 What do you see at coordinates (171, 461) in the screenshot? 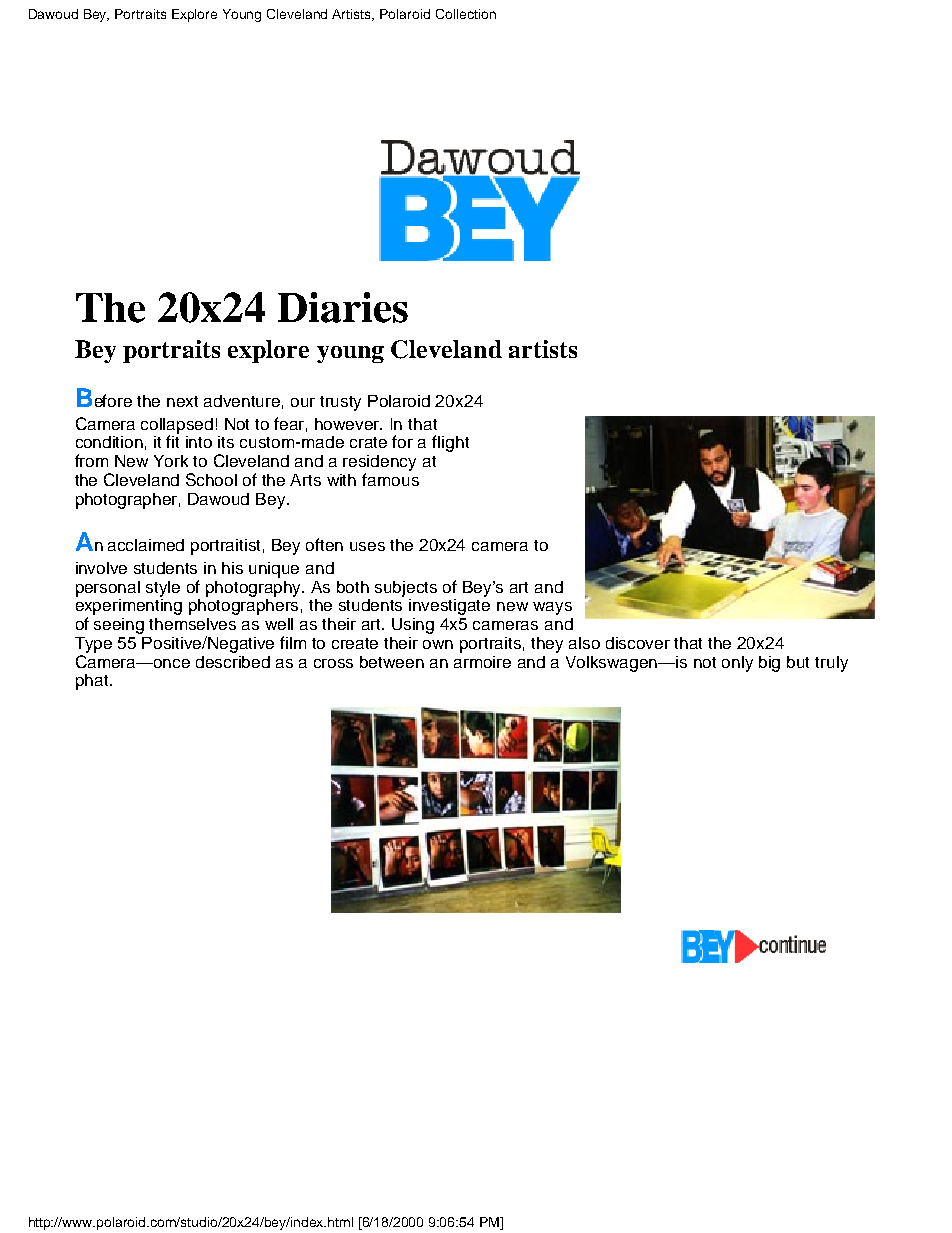
I see `York` at bounding box center [171, 461].
